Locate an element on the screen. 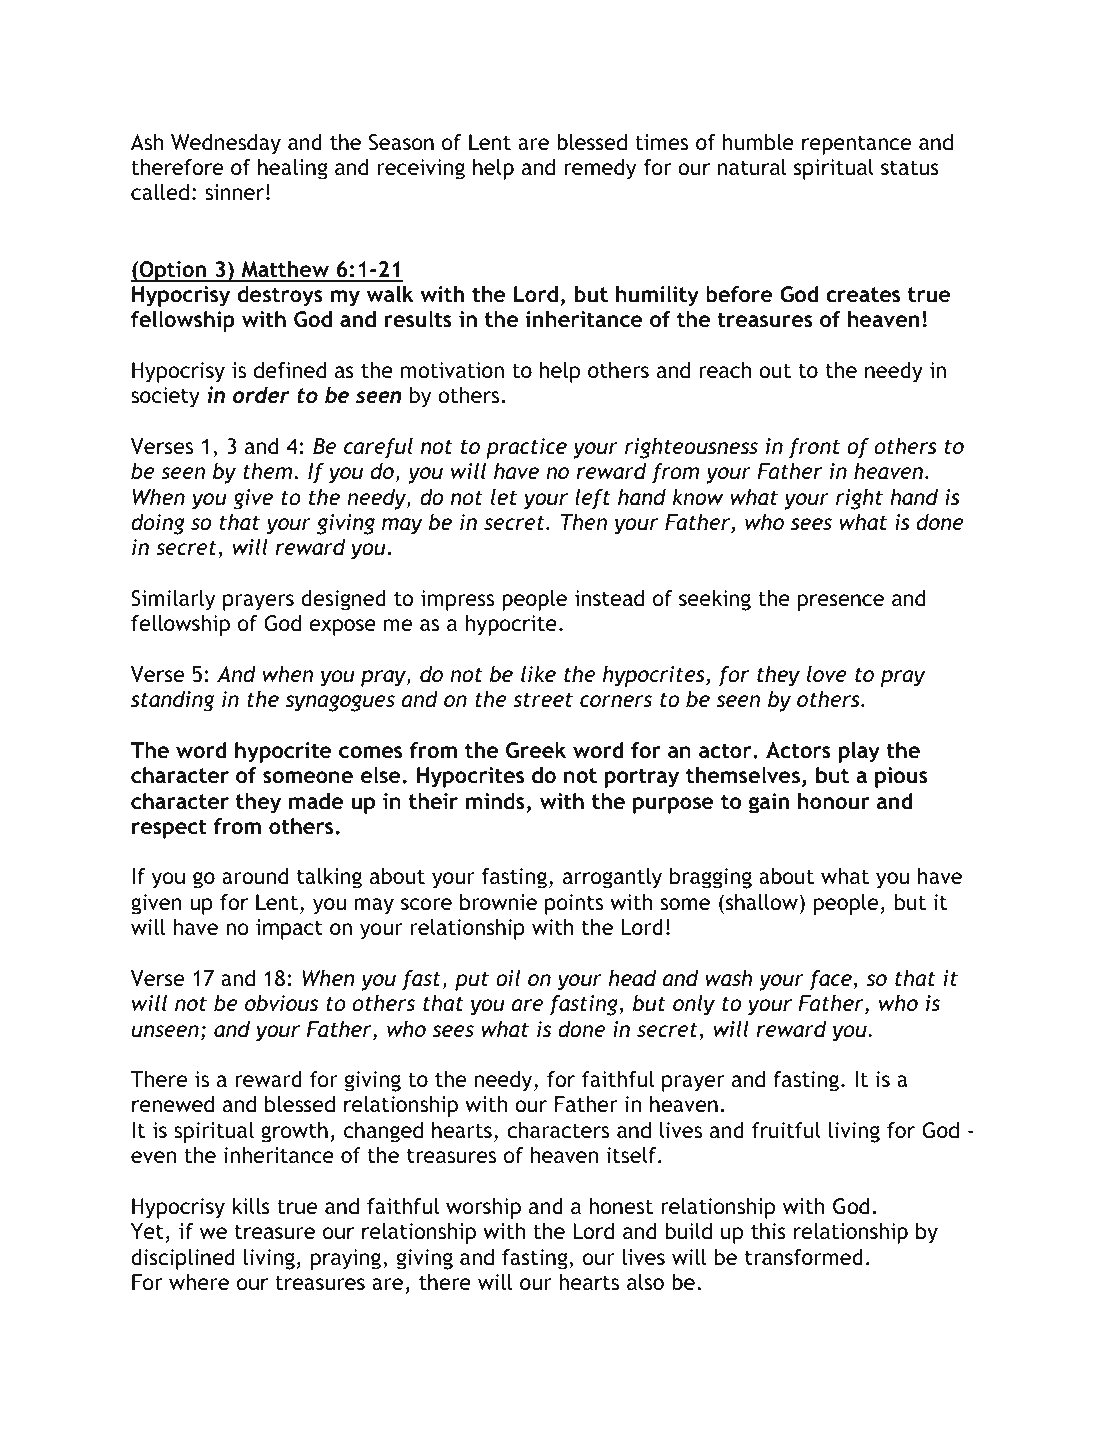 The image size is (1113, 1440). kills is located at coordinates (251, 1206).
